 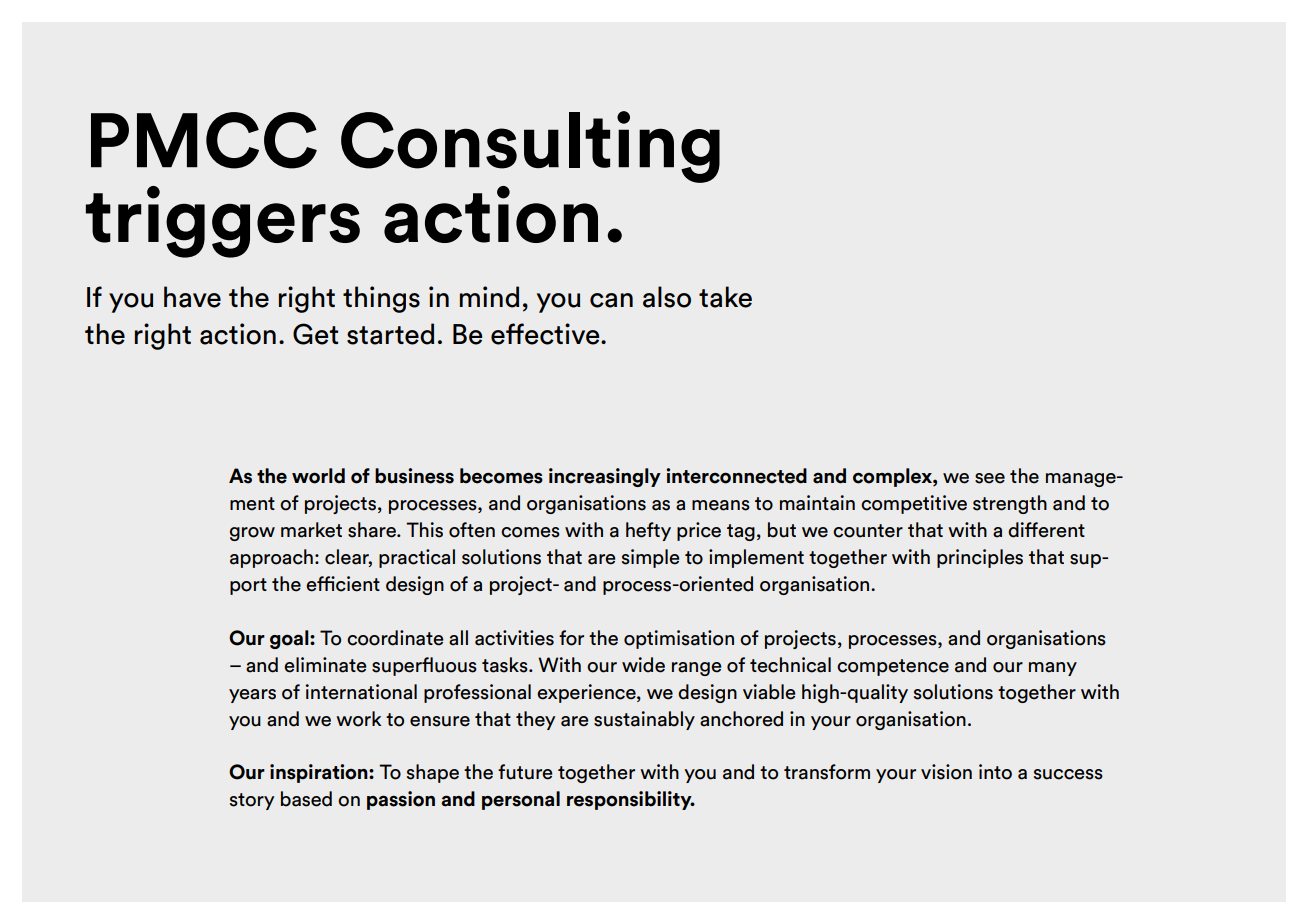 What do you see at coordinates (530, 147) in the page?
I see `Consulting` at bounding box center [530, 147].
